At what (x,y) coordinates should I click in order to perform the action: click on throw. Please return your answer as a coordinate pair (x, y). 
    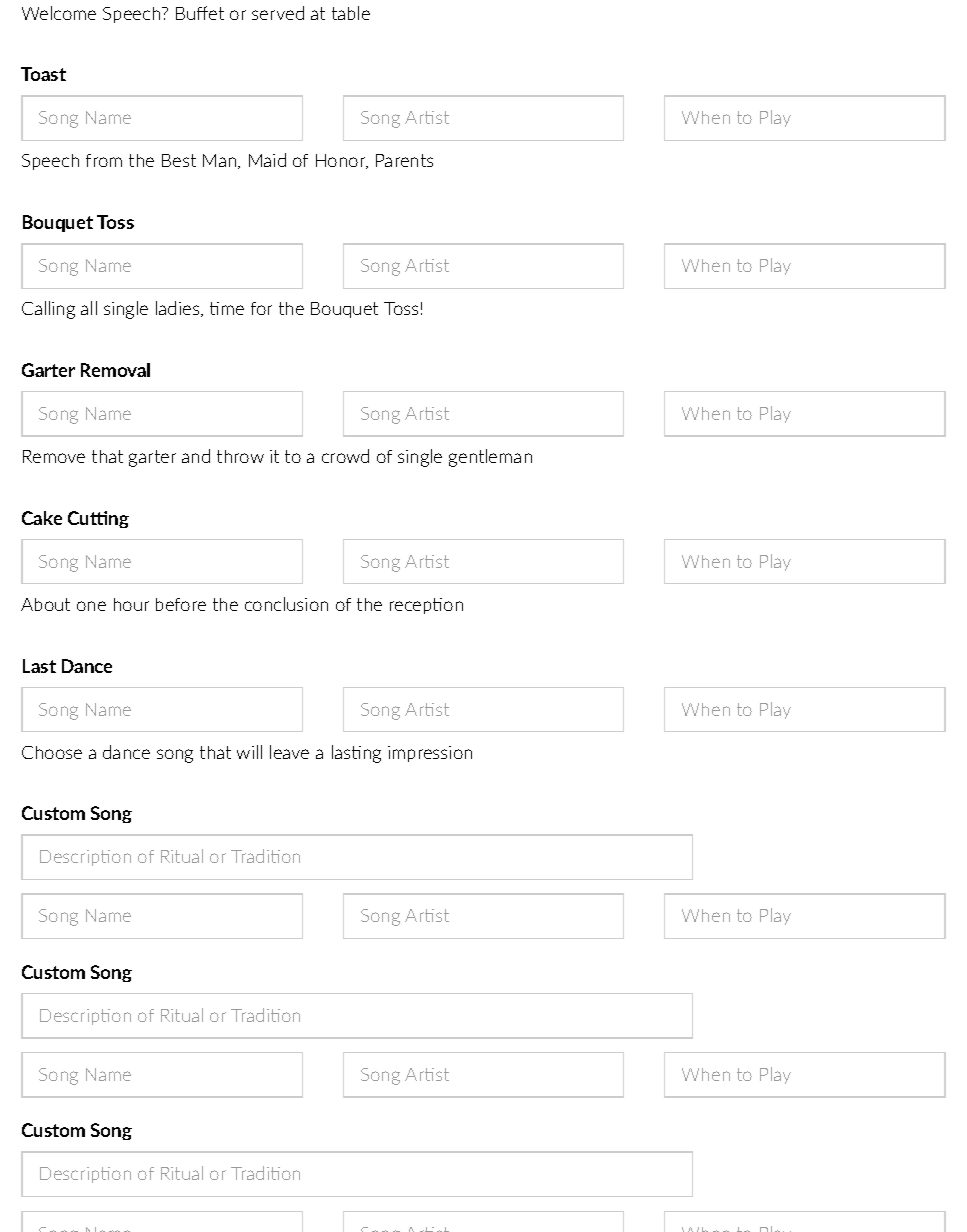
    Looking at the image, I should click on (240, 456).
